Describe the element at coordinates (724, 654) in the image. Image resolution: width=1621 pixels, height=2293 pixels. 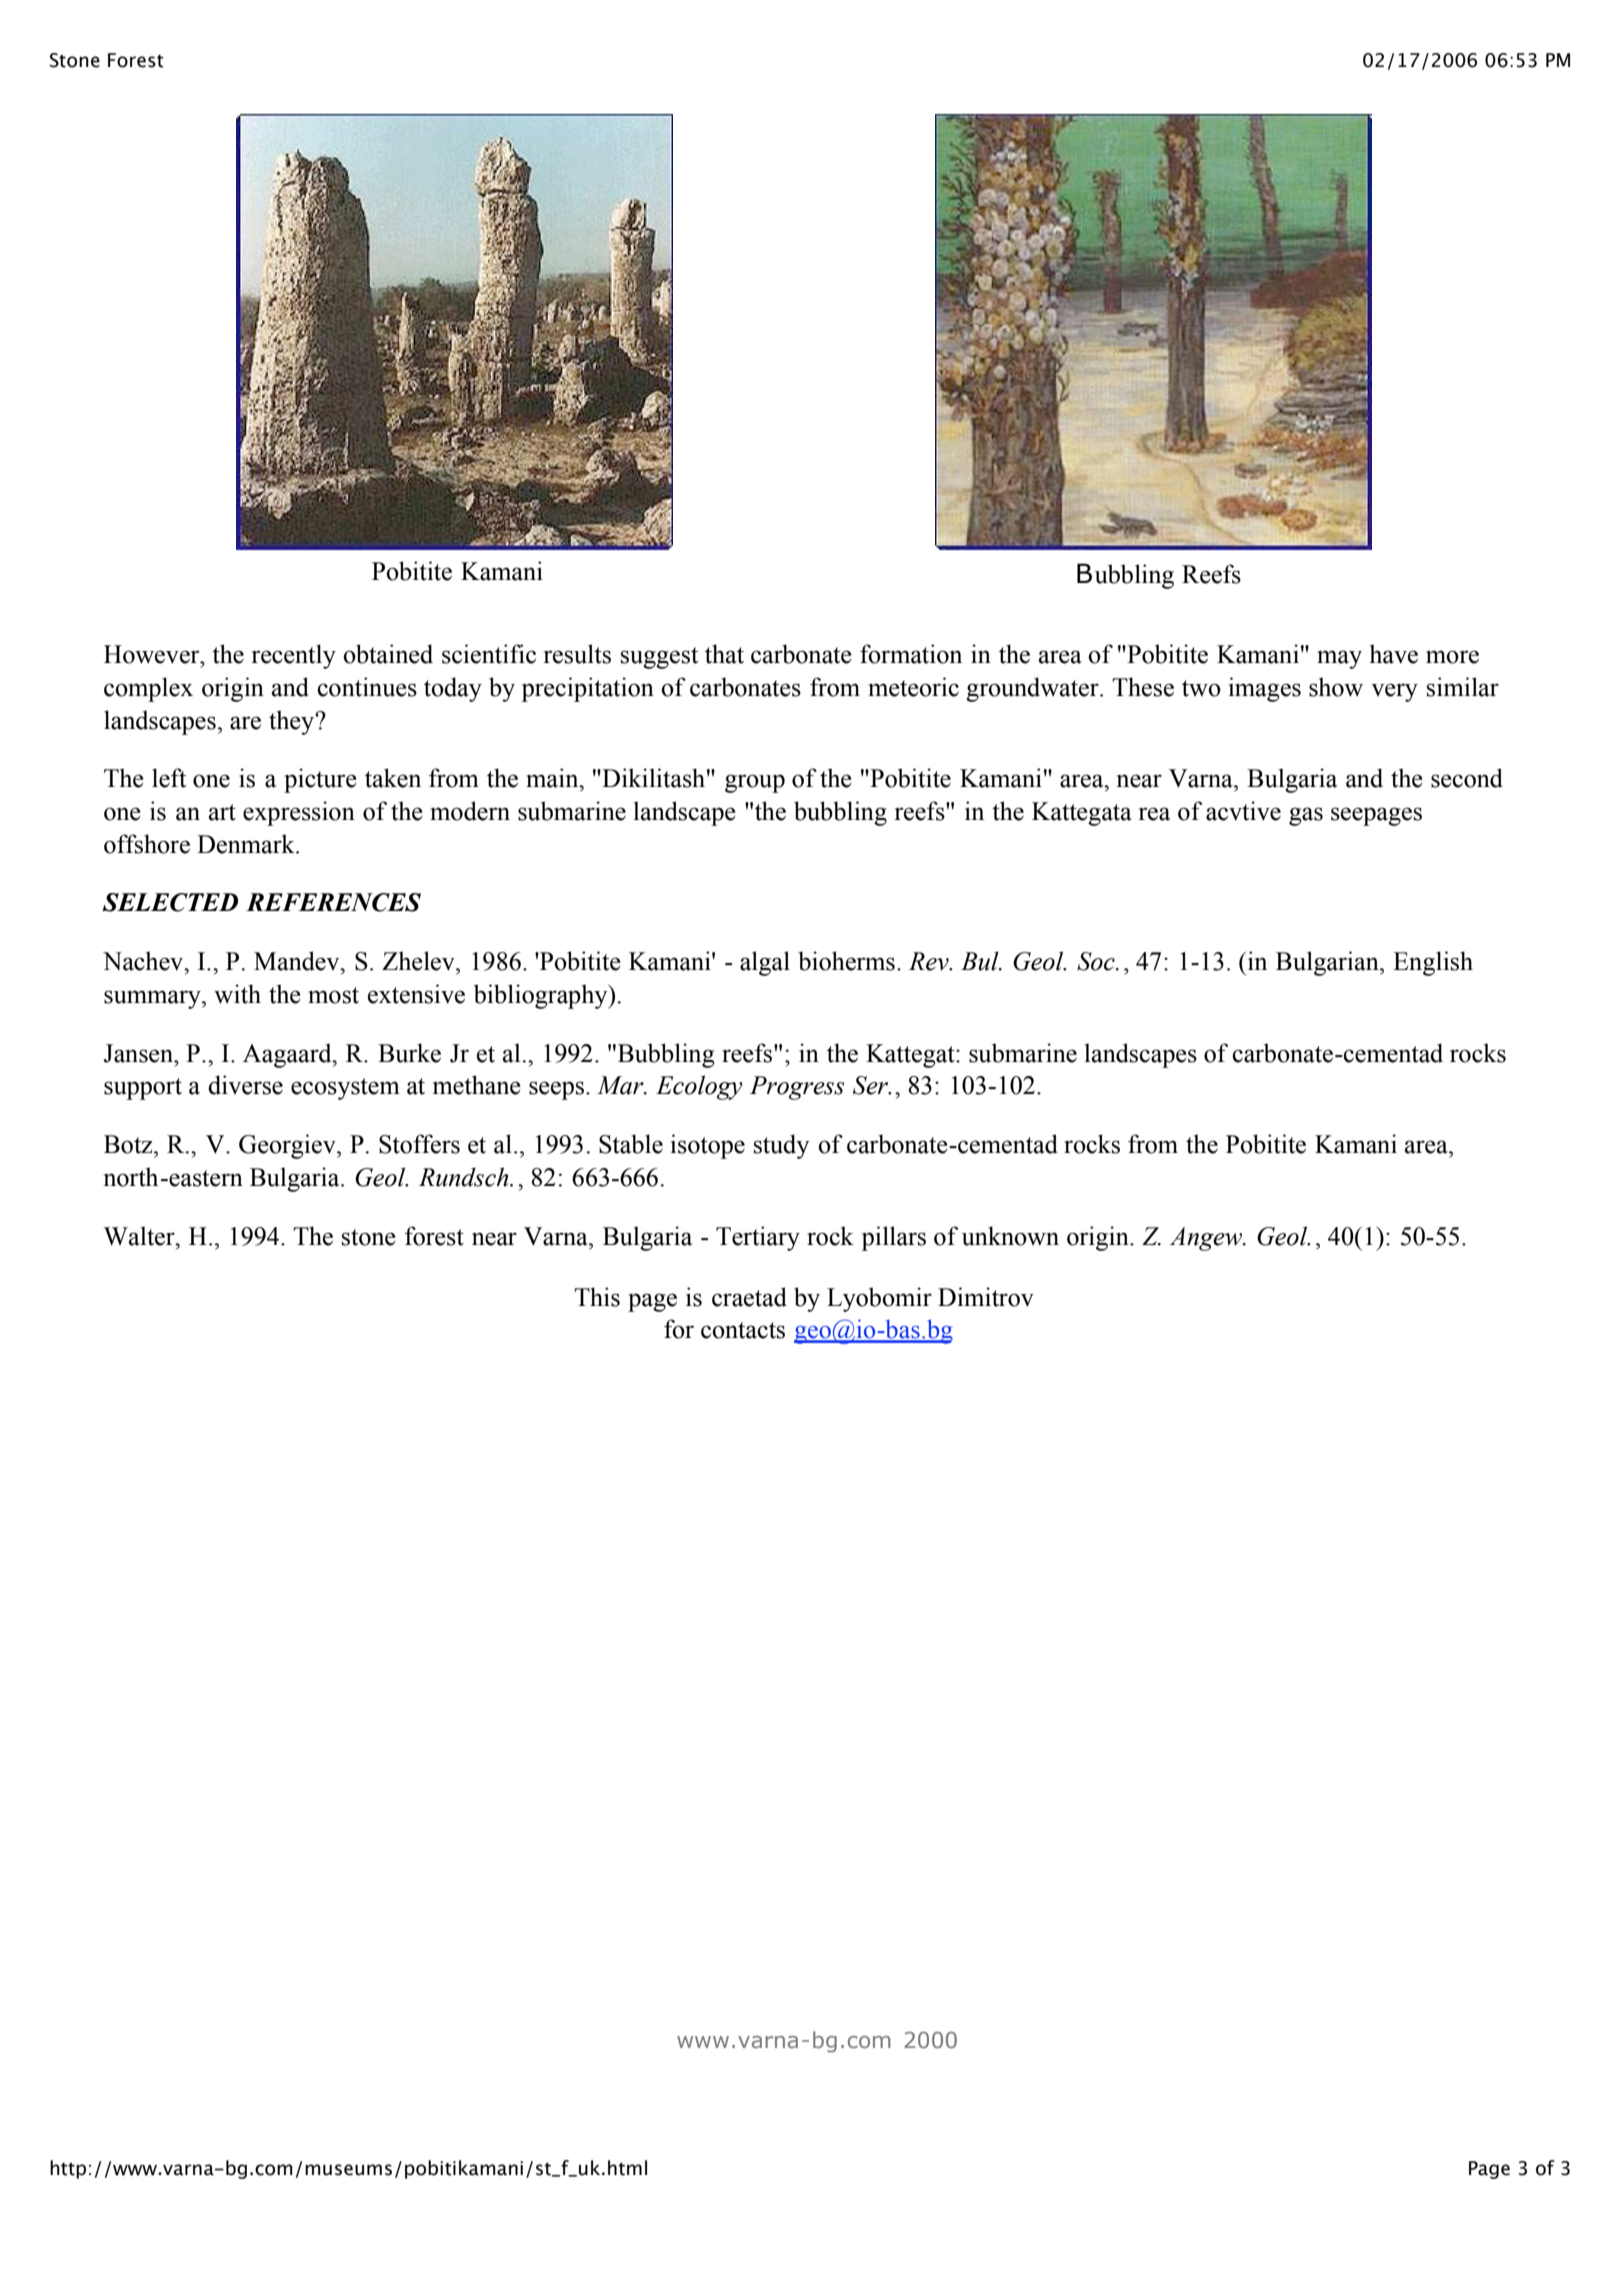
I see `that` at that location.
